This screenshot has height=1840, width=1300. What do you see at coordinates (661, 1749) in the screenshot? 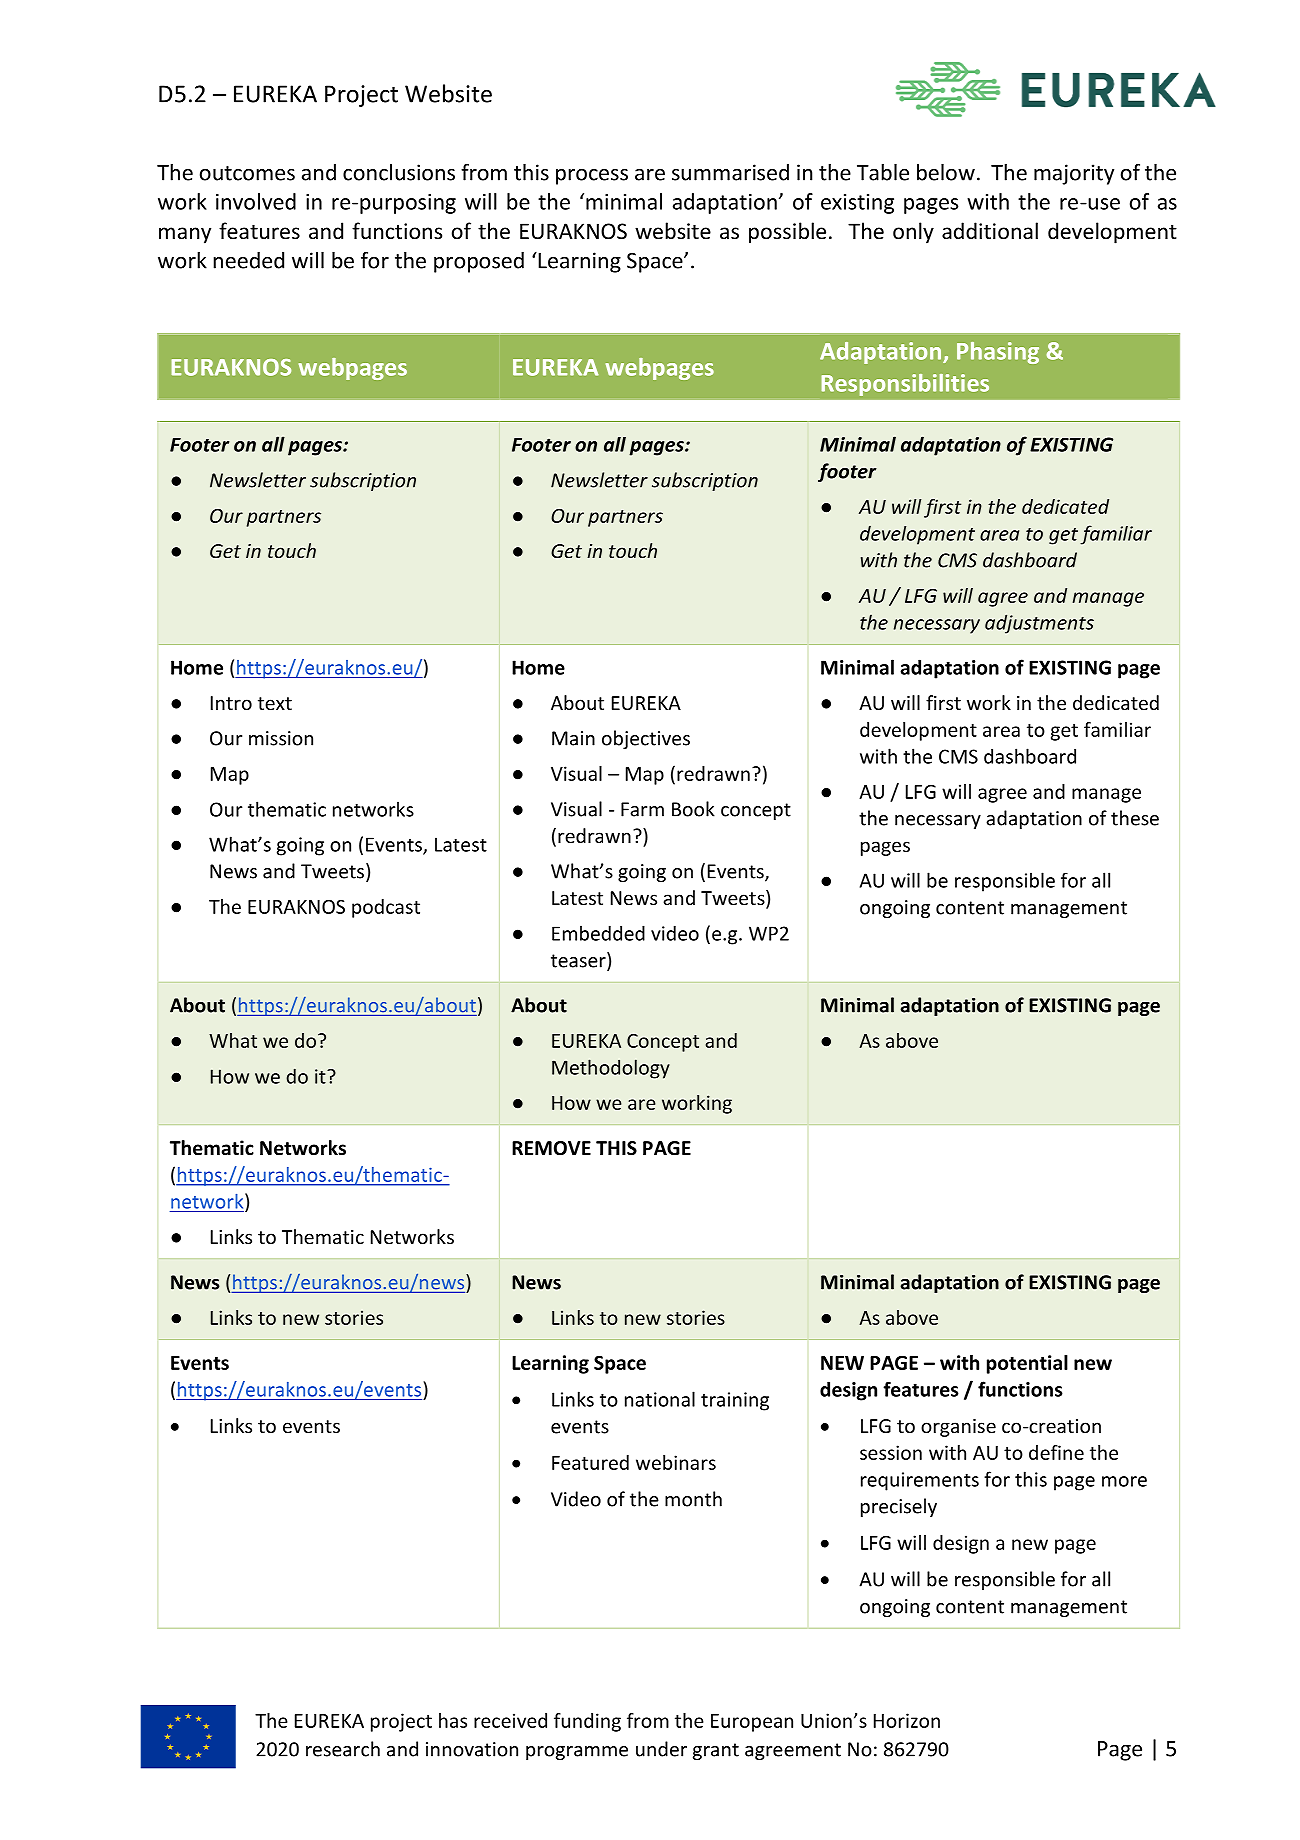
I see `under` at bounding box center [661, 1749].
